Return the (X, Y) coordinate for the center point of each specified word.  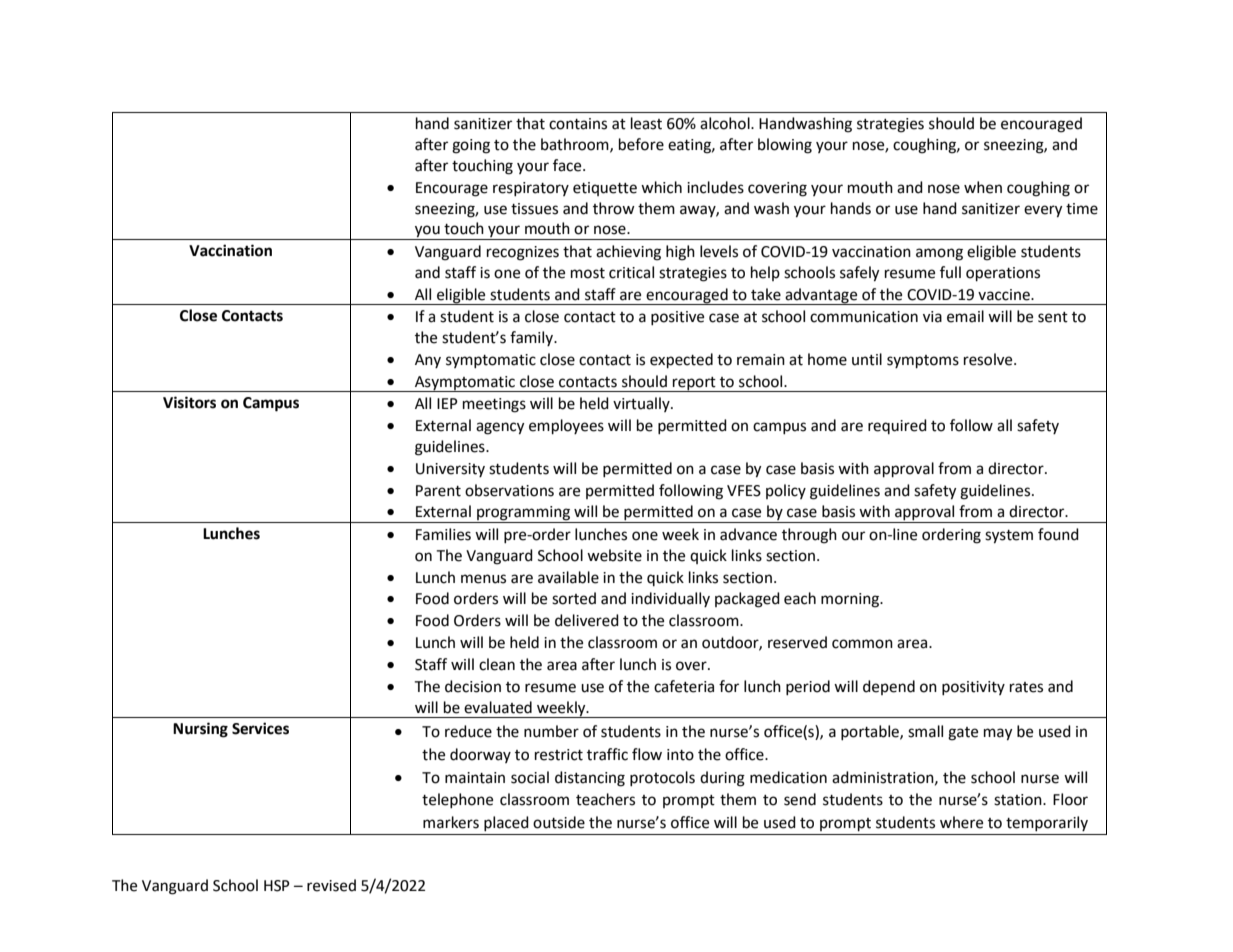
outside (559, 822)
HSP (277, 886)
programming (524, 514)
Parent (438, 491)
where (961, 822)
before (641, 144)
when (983, 187)
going (471, 146)
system (1009, 537)
